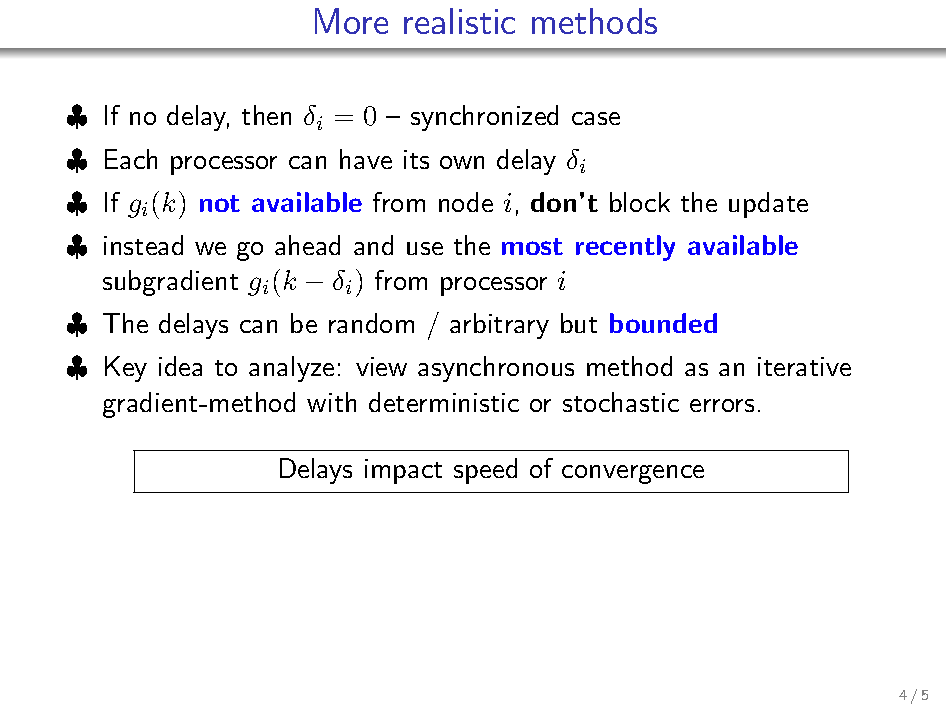 The image size is (946, 710). What do you see at coordinates (351, 21) in the document?
I see `More` at bounding box center [351, 21].
